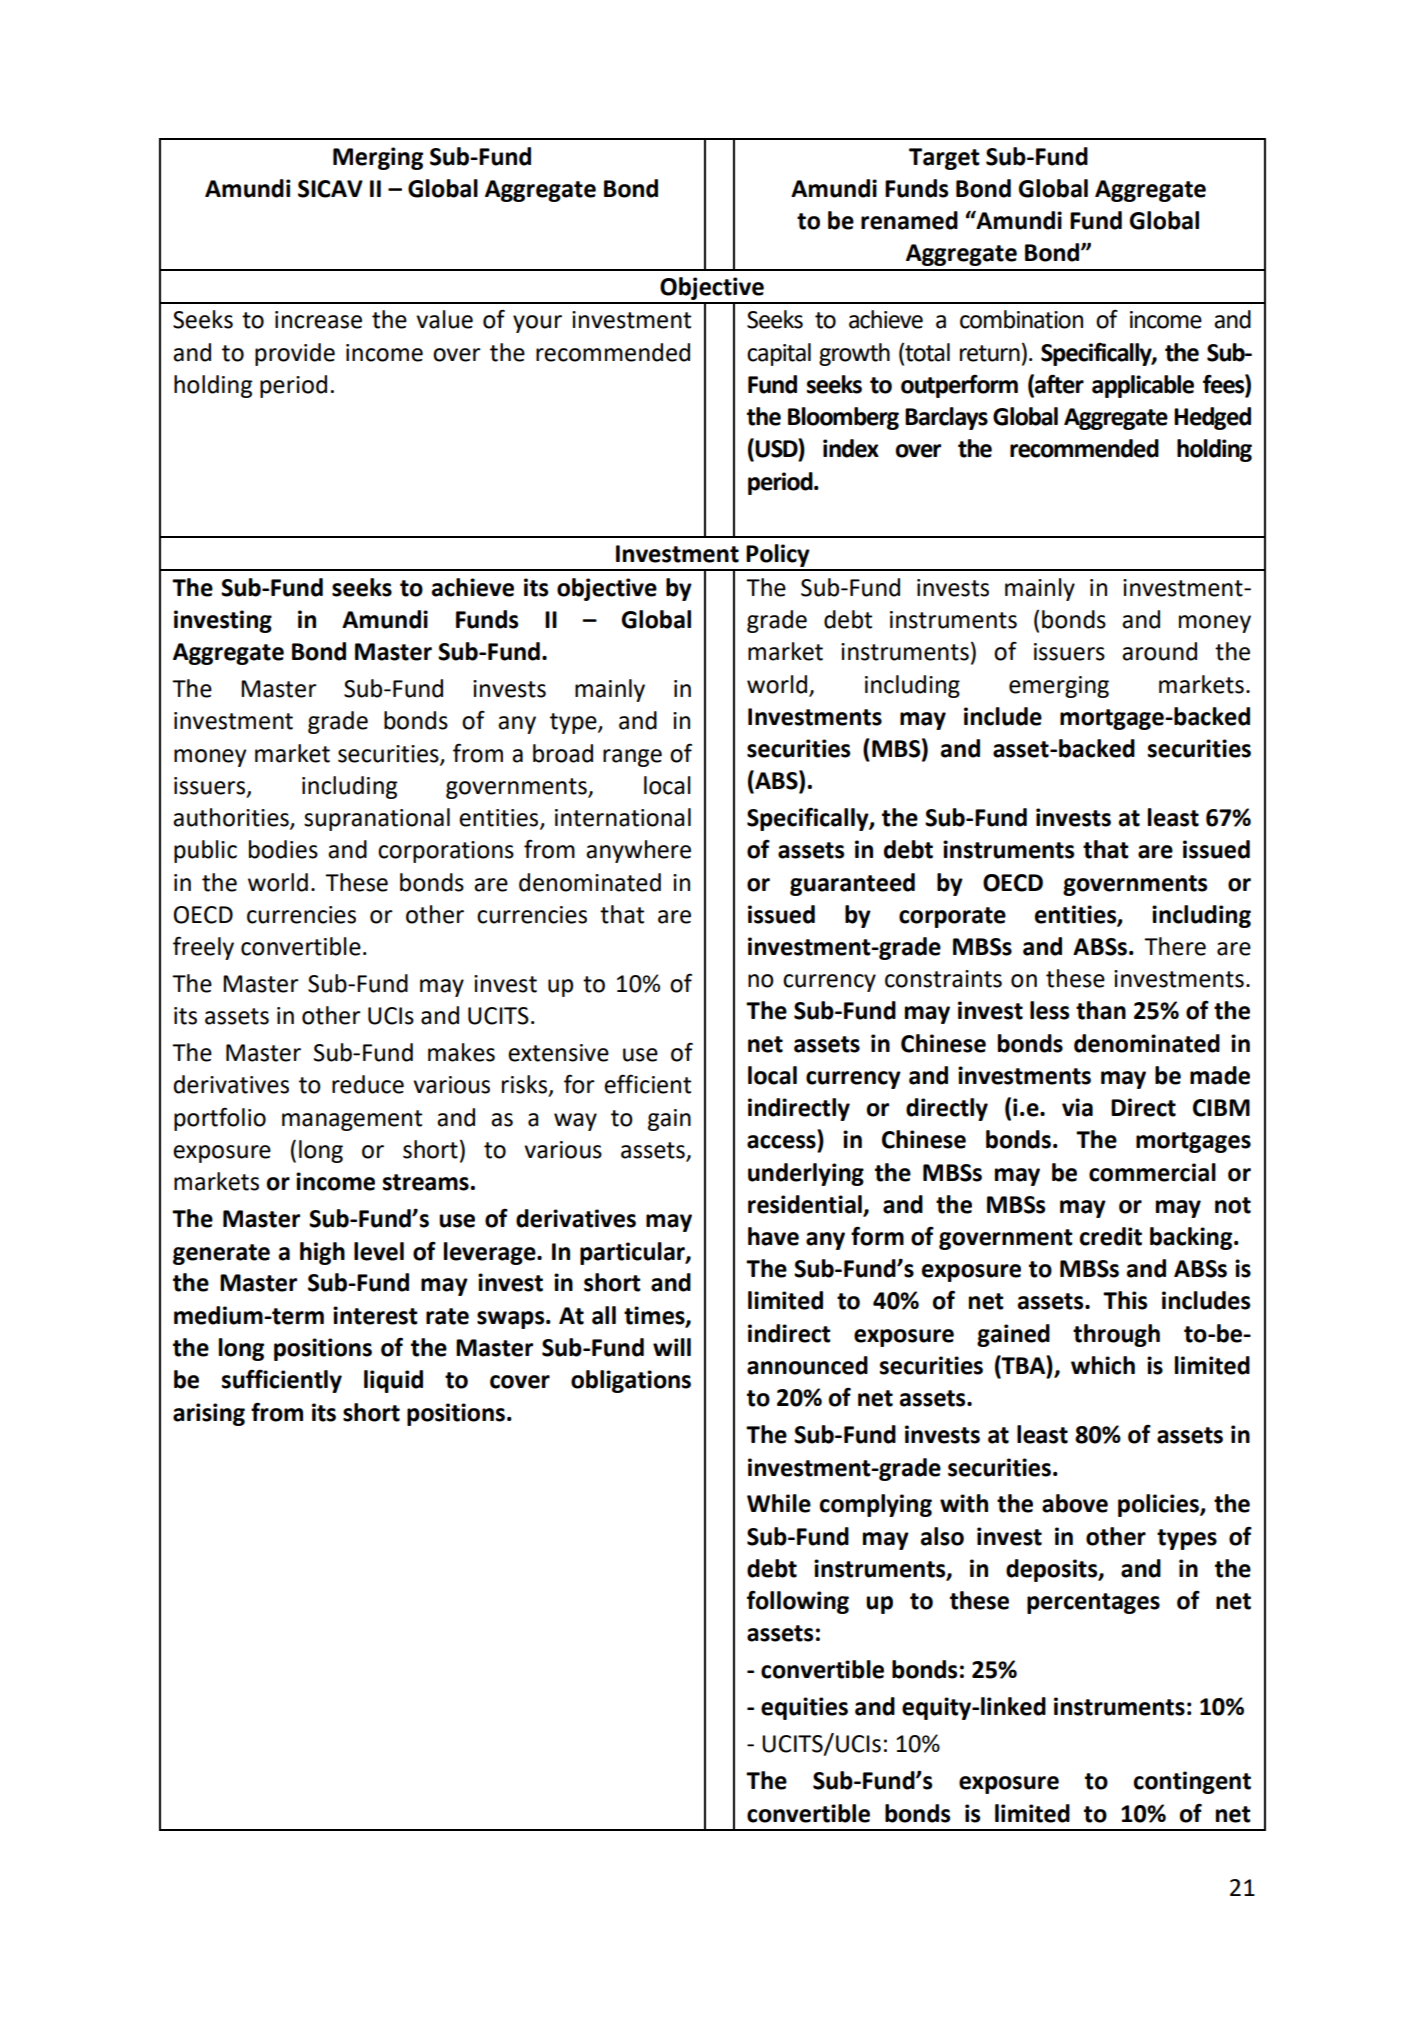 The width and height of the image is (1428, 2020). What do you see at coordinates (1021, 319) in the image?
I see `combination` at bounding box center [1021, 319].
